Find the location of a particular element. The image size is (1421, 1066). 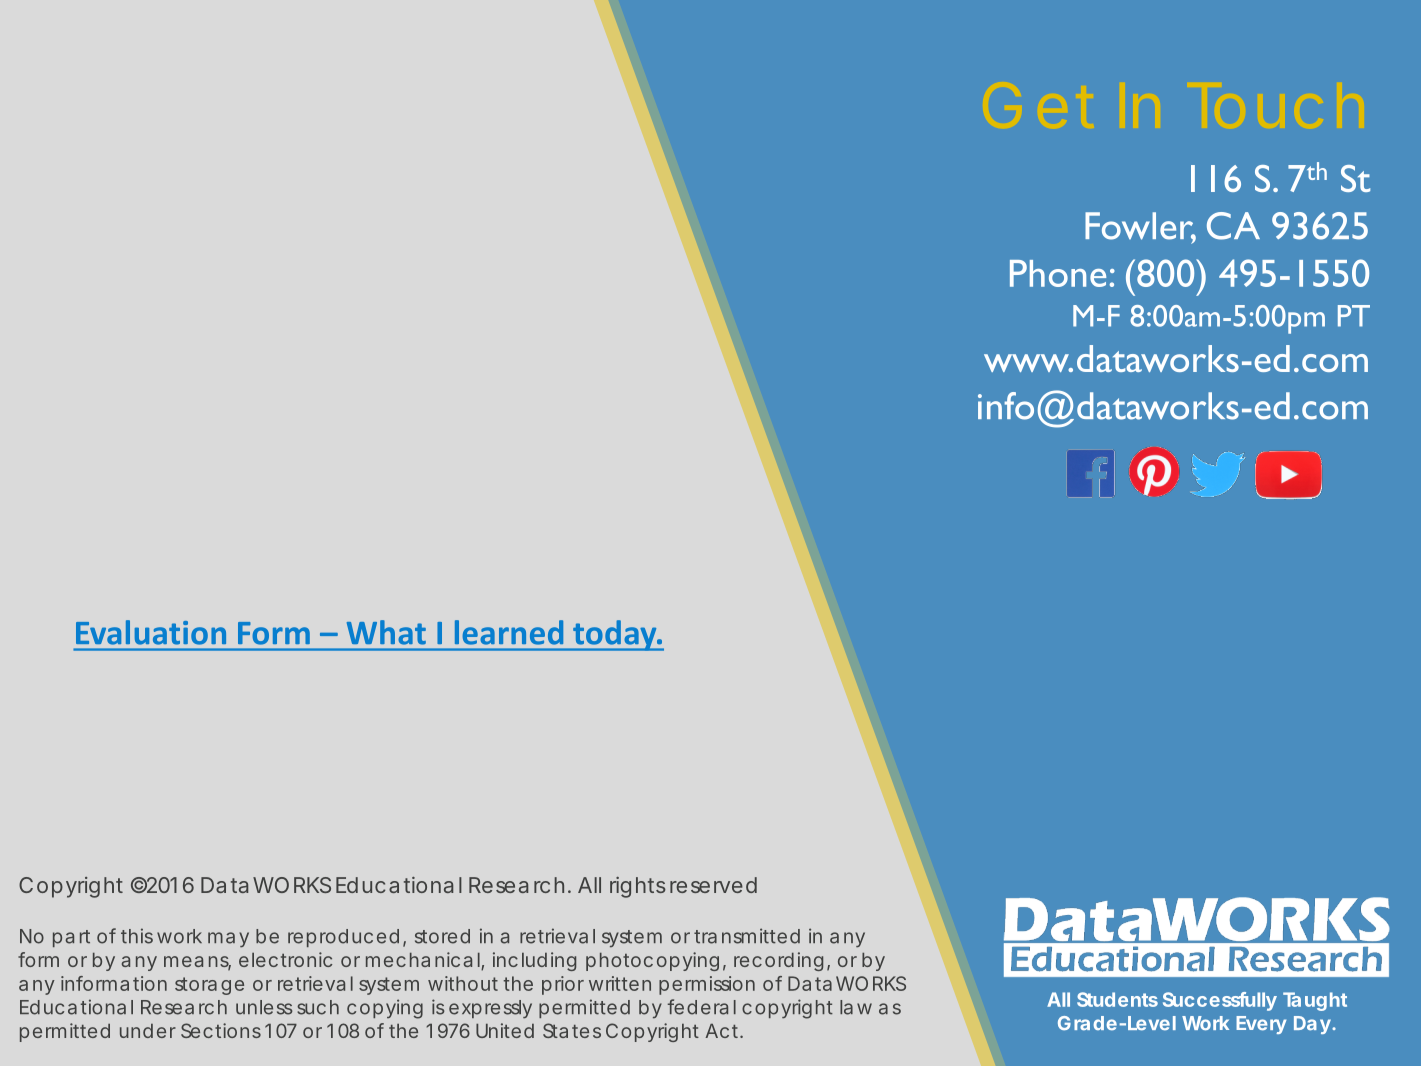

federal is located at coordinates (701, 1007).
